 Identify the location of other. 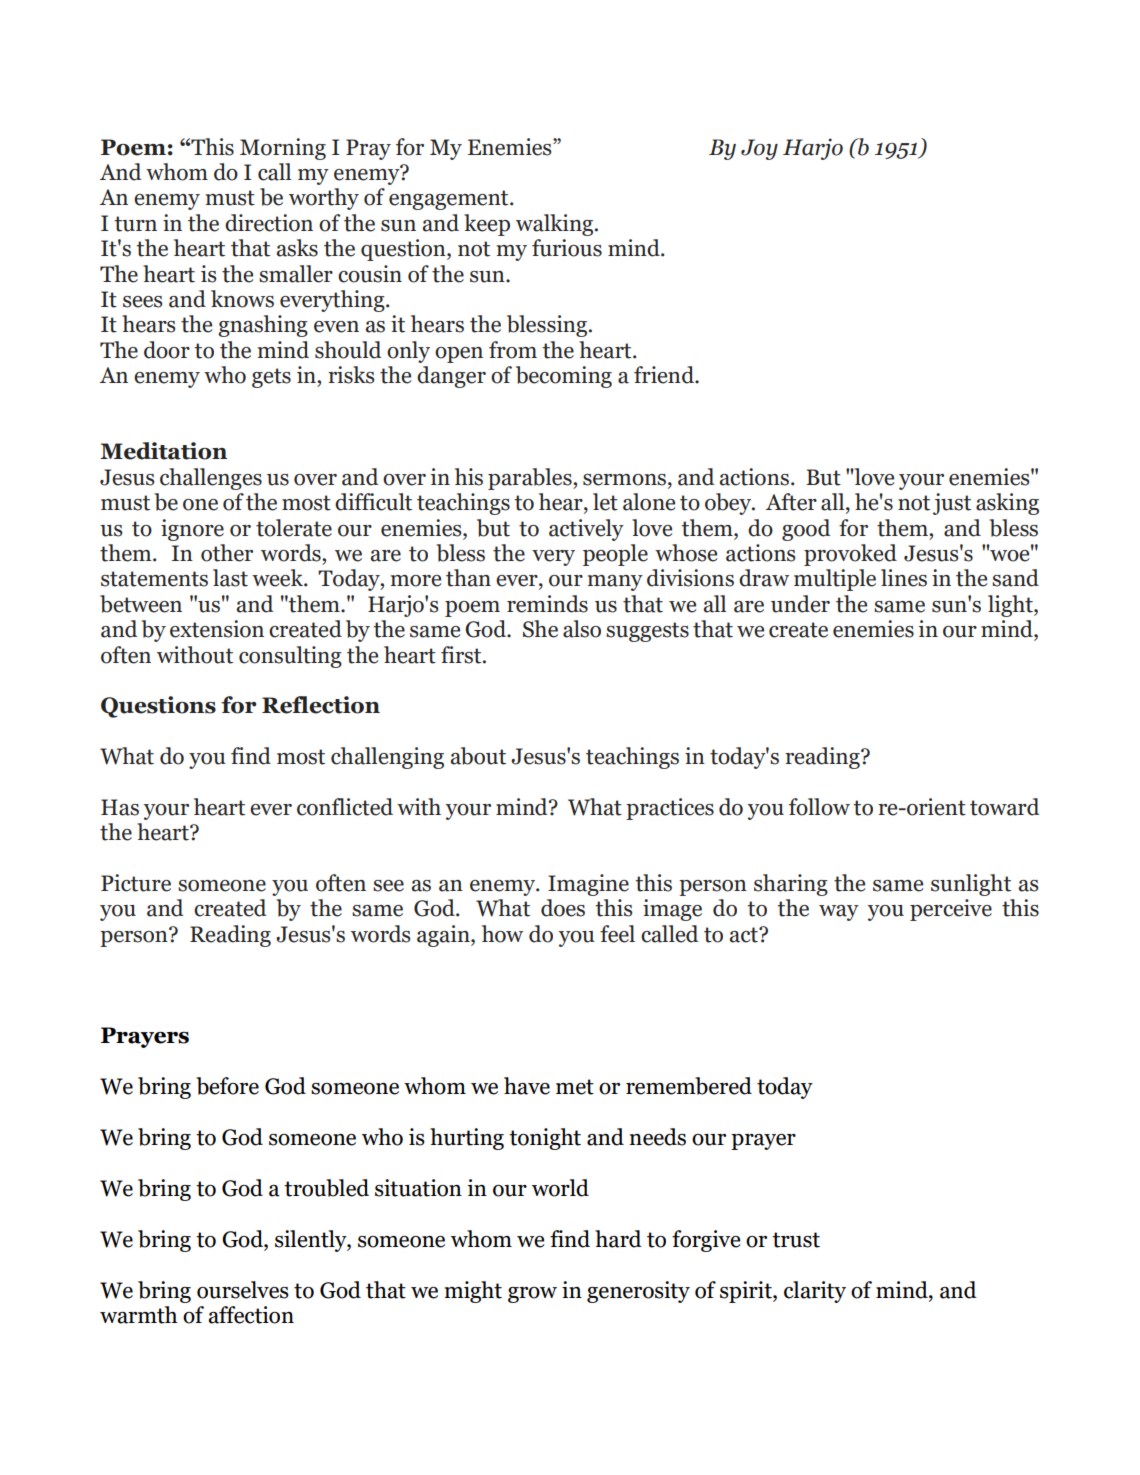
(227, 553).
